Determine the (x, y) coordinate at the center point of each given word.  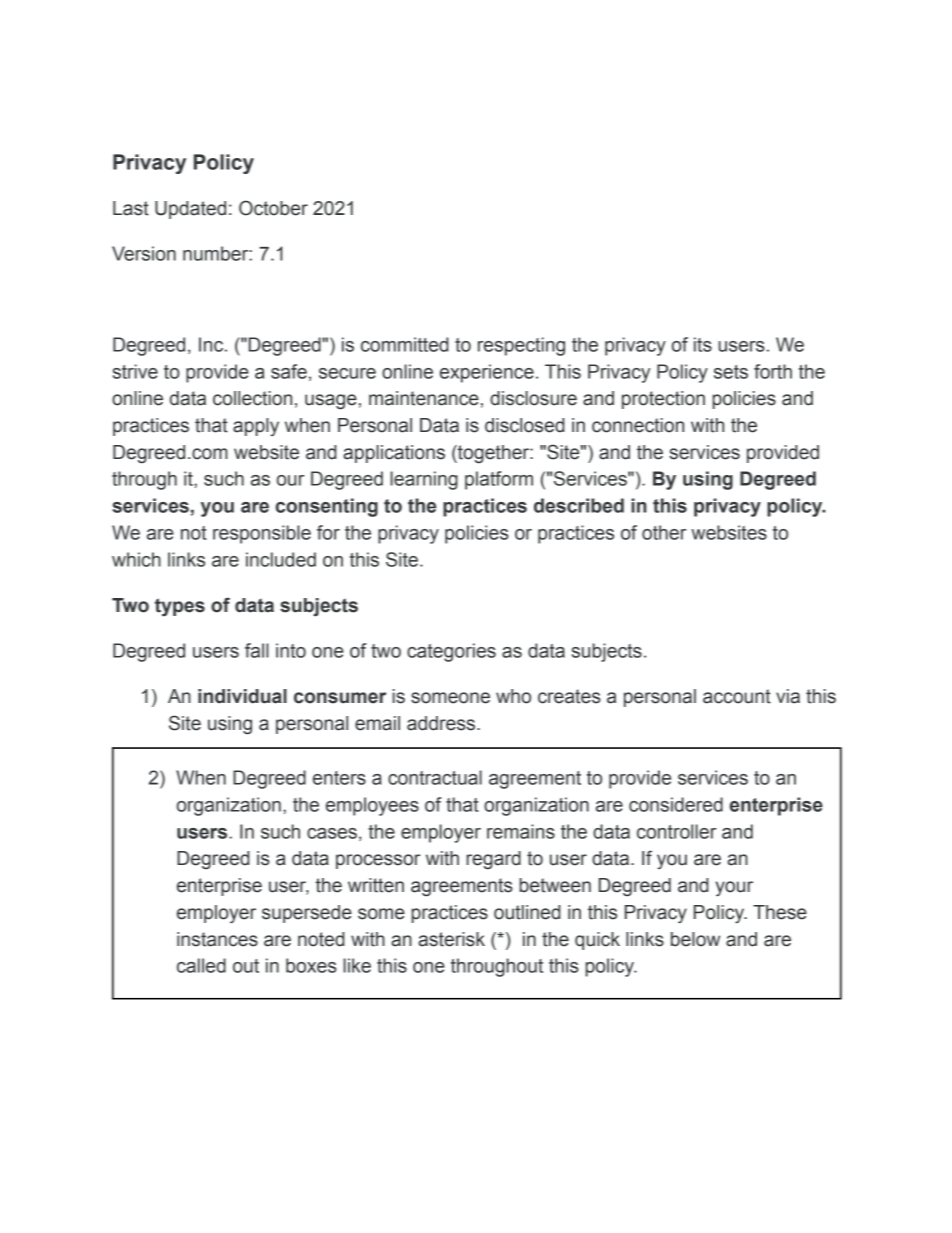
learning (424, 480)
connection (638, 425)
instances (217, 939)
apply (256, 427)
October (273, 208)
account (737, 696)
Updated (190, 210)
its (703, 344)
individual (242, 696)
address (442, 723)
